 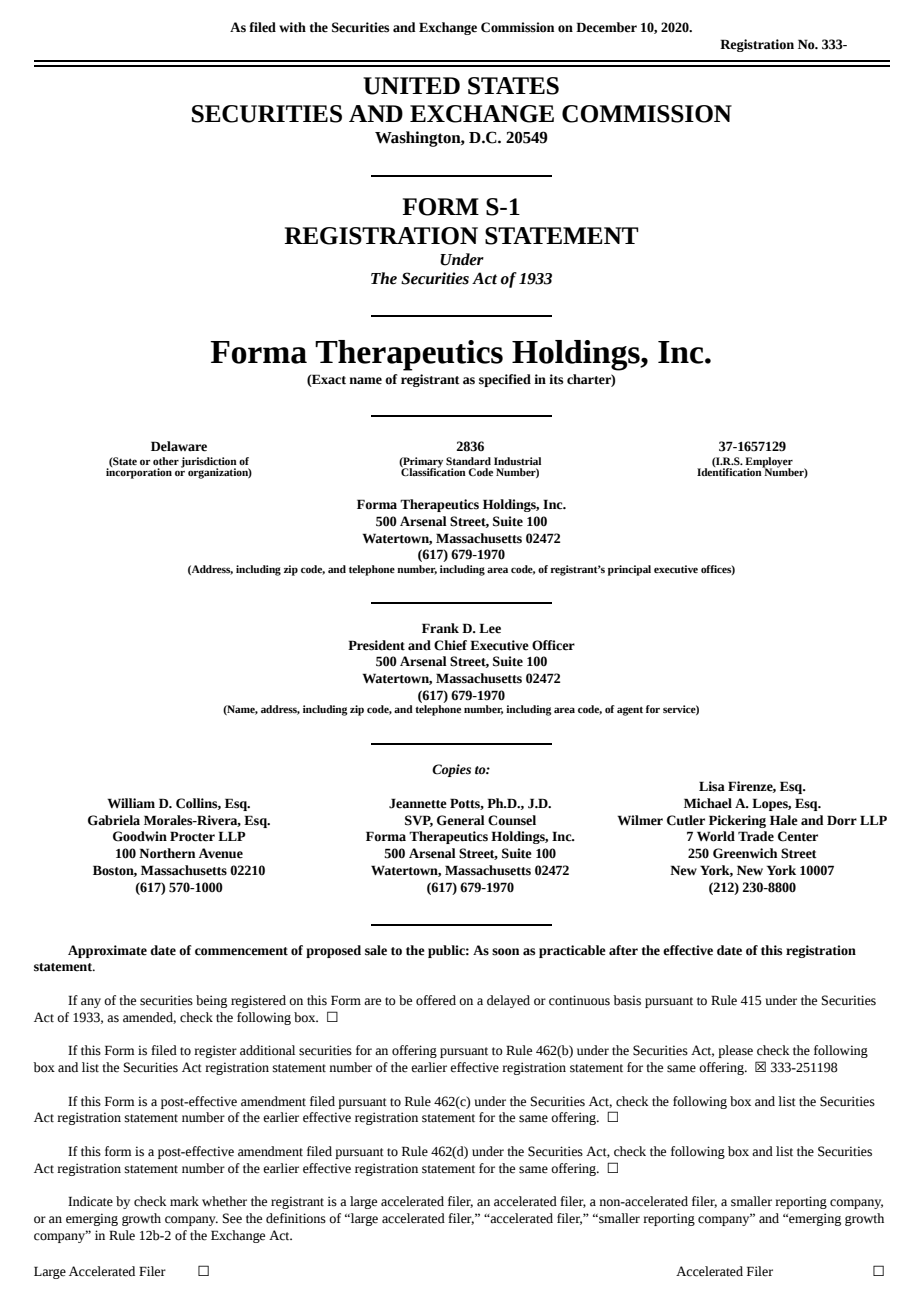 I want to click on General, so click(x=461, y=820).
